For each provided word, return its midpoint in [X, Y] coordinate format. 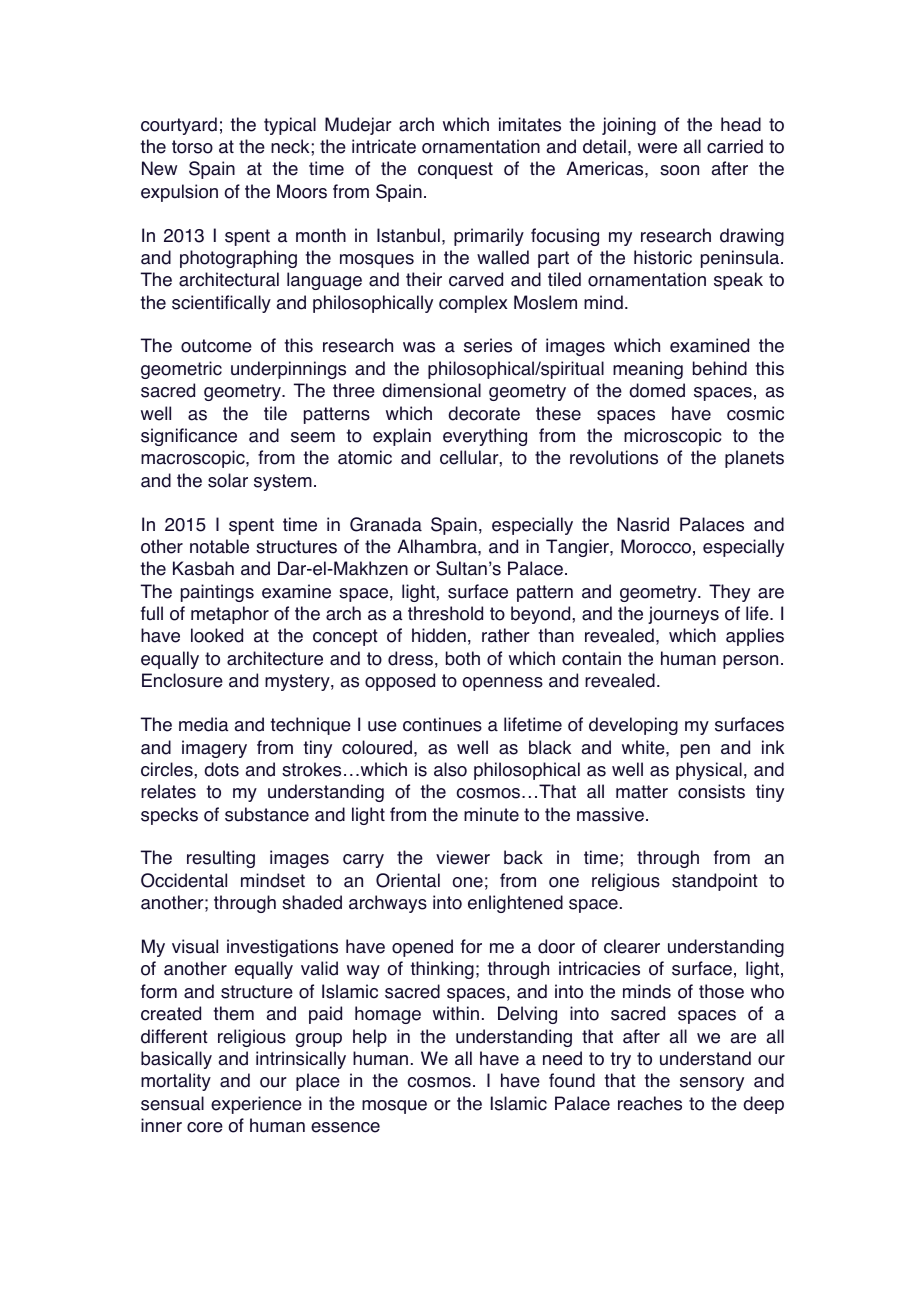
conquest [455, 170]
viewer [463, 857]
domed [657, 390]
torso [192, 147]
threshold [445, 613]
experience [256, 1105]
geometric [181, 370]
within [456, 1013]
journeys [683, 615]
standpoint [715, 882]
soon [679, 170]
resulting [221, 859]
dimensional [431, 390]
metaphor [230, 615]
